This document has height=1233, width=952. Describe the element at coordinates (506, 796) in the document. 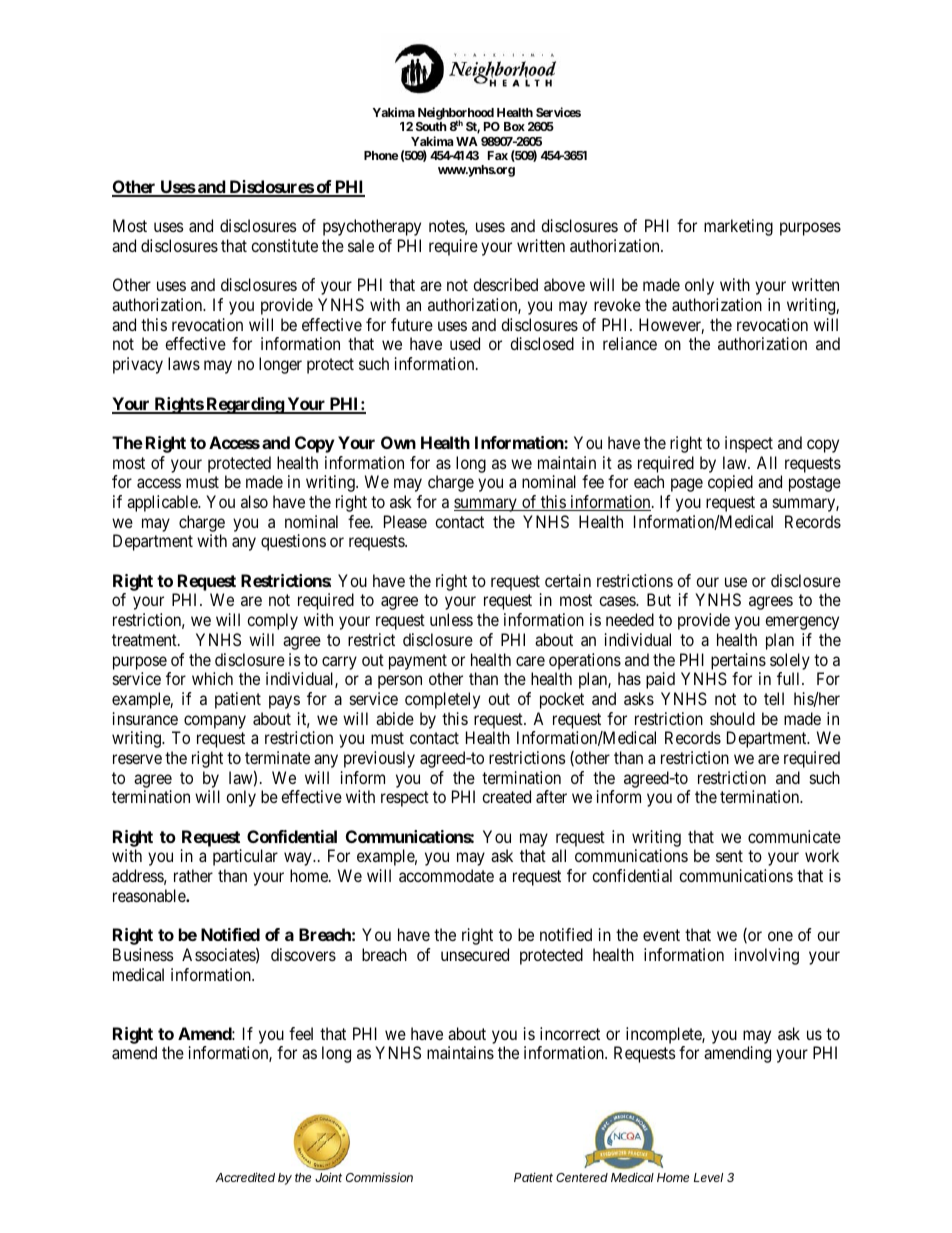

I see `created` at that location.
